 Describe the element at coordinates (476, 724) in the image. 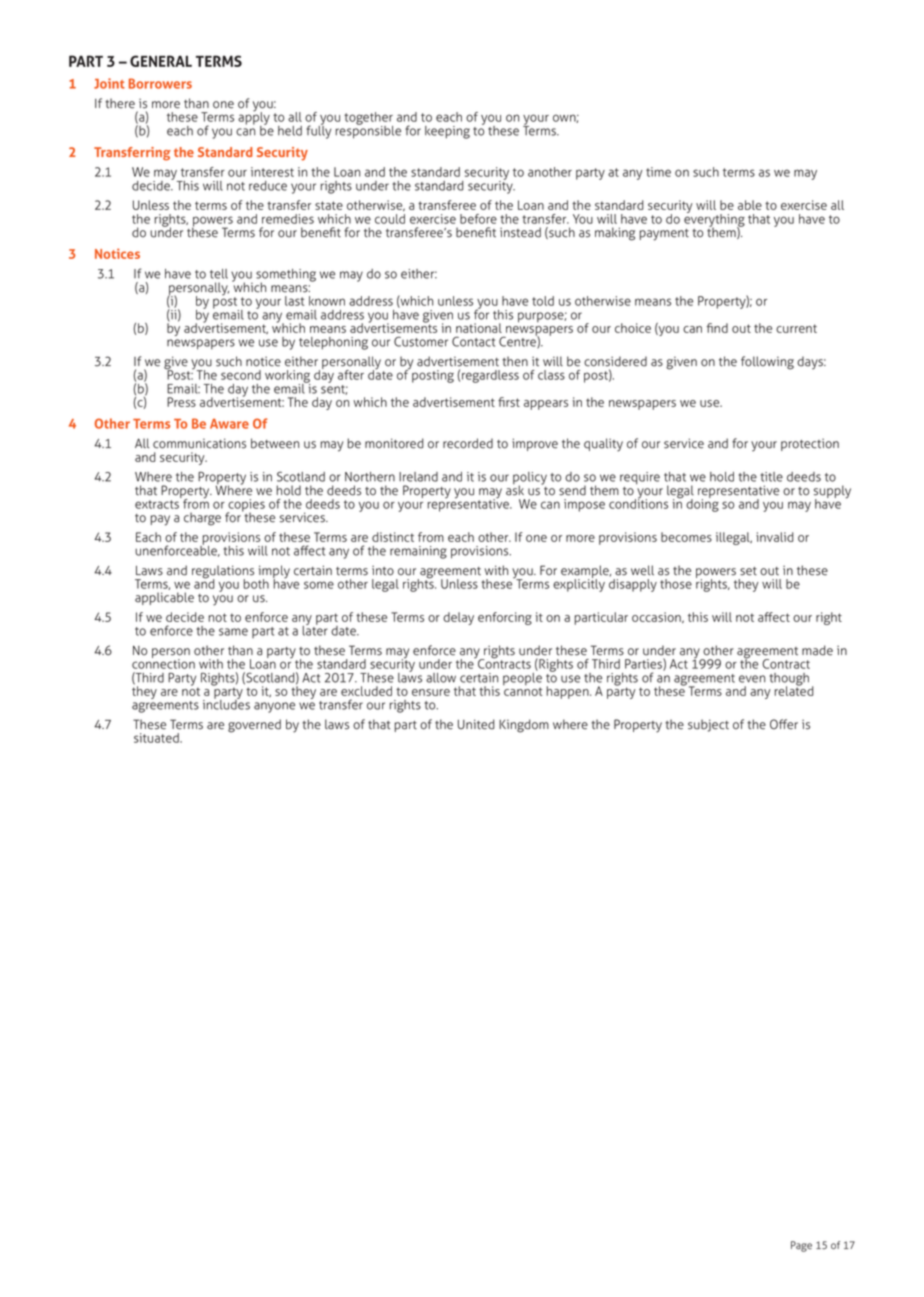

I see `United` at that location.
